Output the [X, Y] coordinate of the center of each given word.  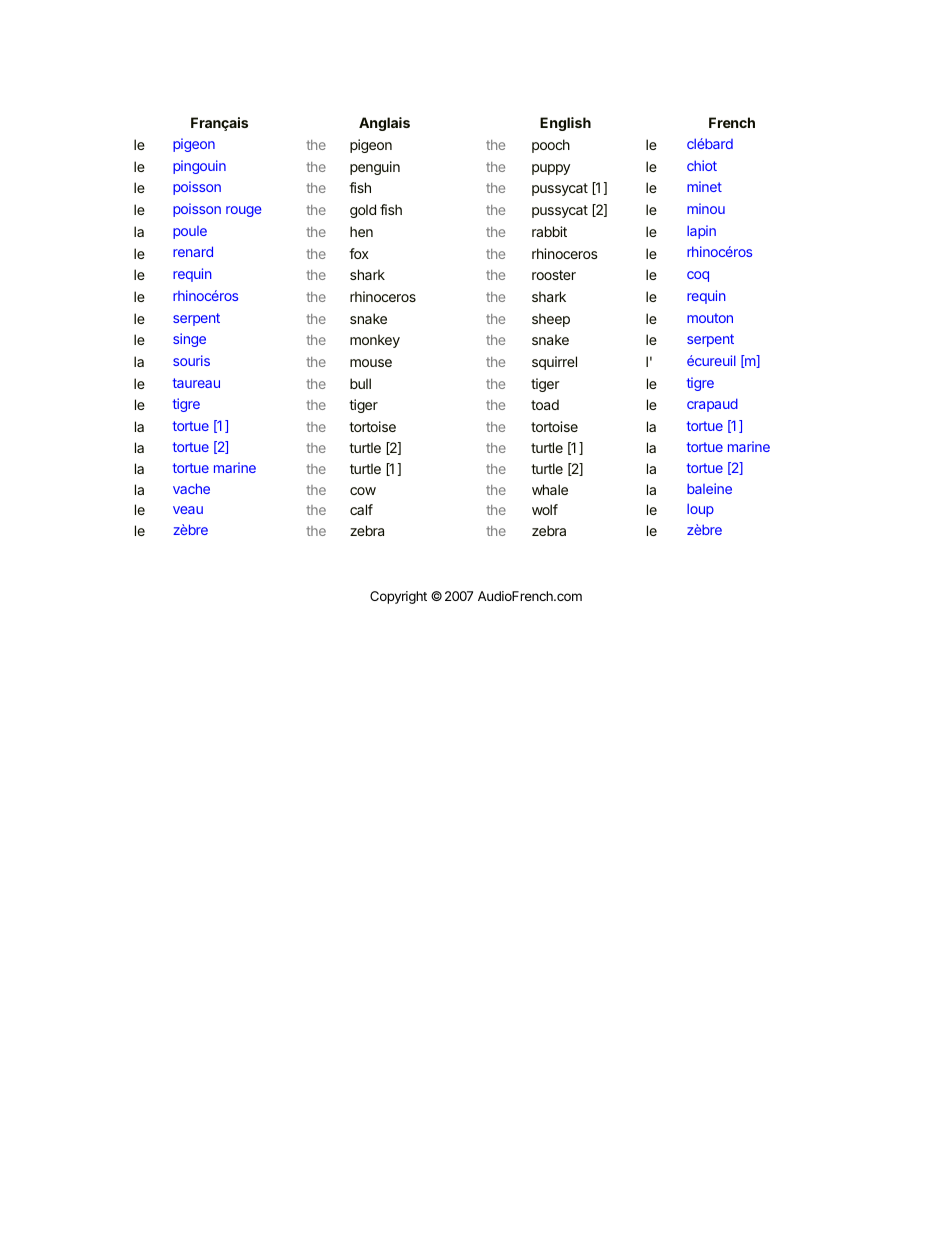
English [565, 124]
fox [359, 253]
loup [700, 510]
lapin [701, 232]
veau [188, 510]
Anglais [384, 124]
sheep [551, 320]
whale [550, 489]
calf [361, 509]
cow [363, 491]
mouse [371, 363]
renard [193, 251]
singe [189, 340]
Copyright [398, 597]
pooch [551, 146]
